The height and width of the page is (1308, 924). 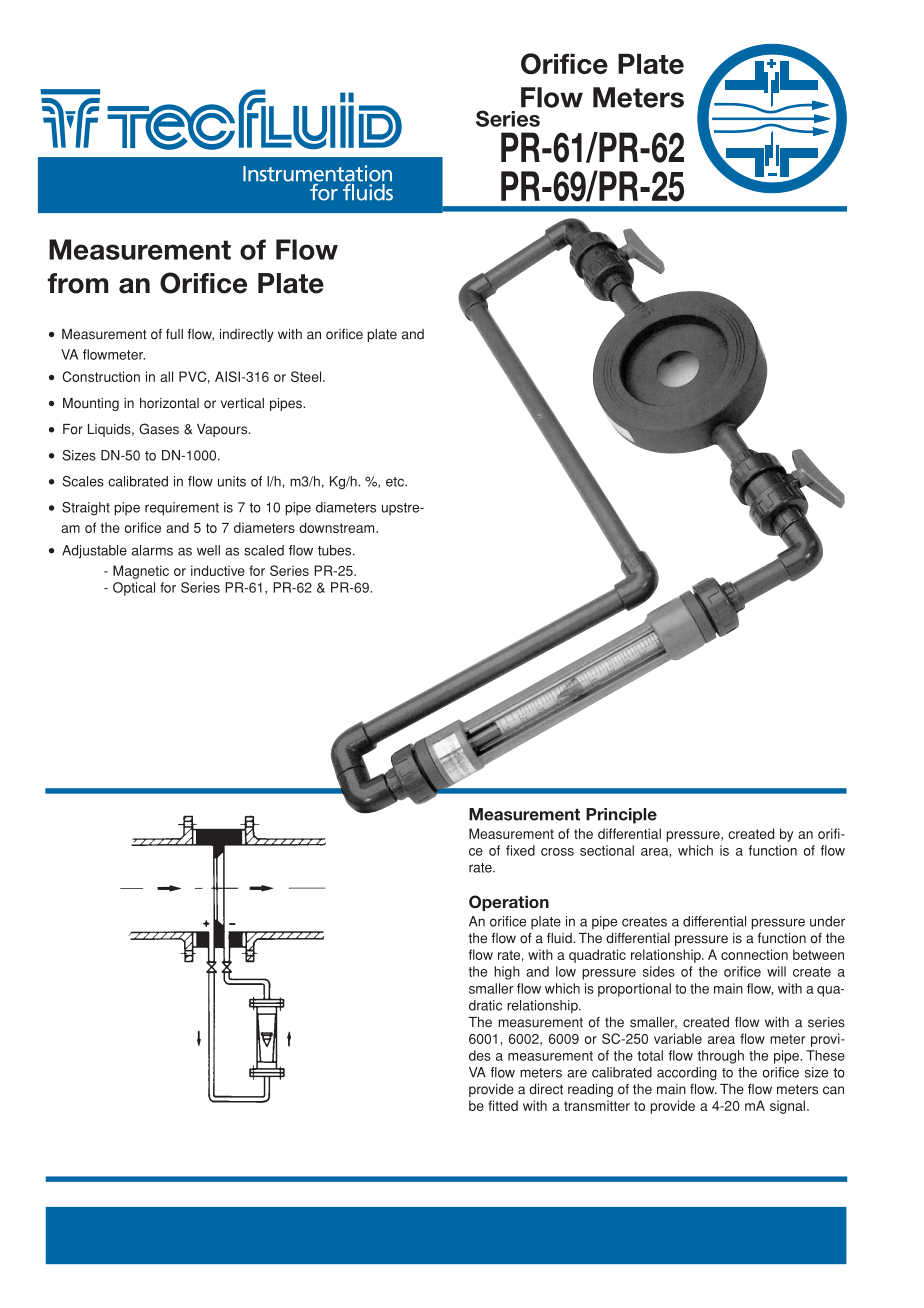 I want to click on full, so click(x=174, y=334).
